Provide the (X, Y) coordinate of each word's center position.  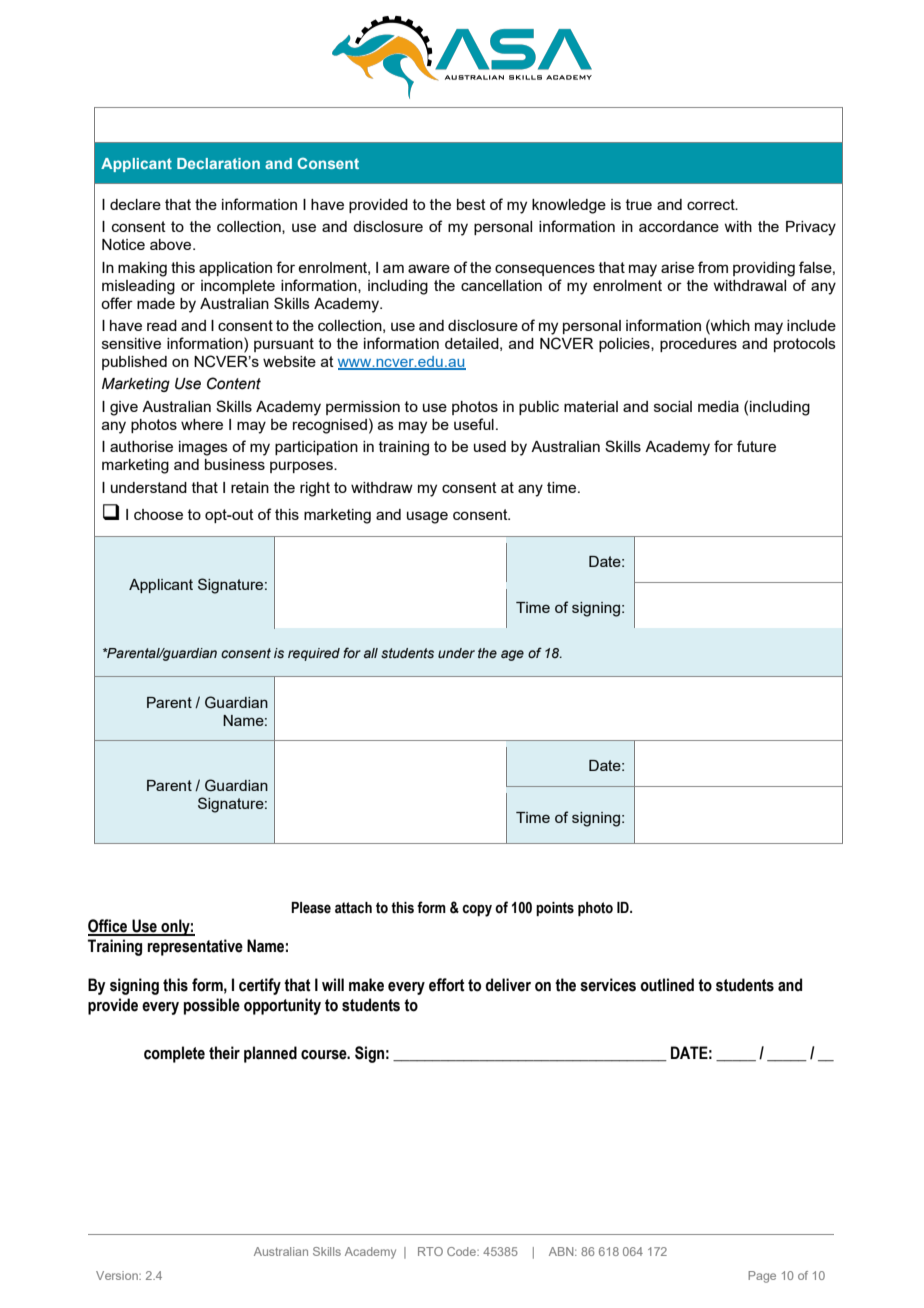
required (314, 654)
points (555, 909)
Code (462, 1251)
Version (118, 1275)
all (371, 653)
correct (712, 204)
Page (762, 1277)
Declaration (218, 163)
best (471, 204)
